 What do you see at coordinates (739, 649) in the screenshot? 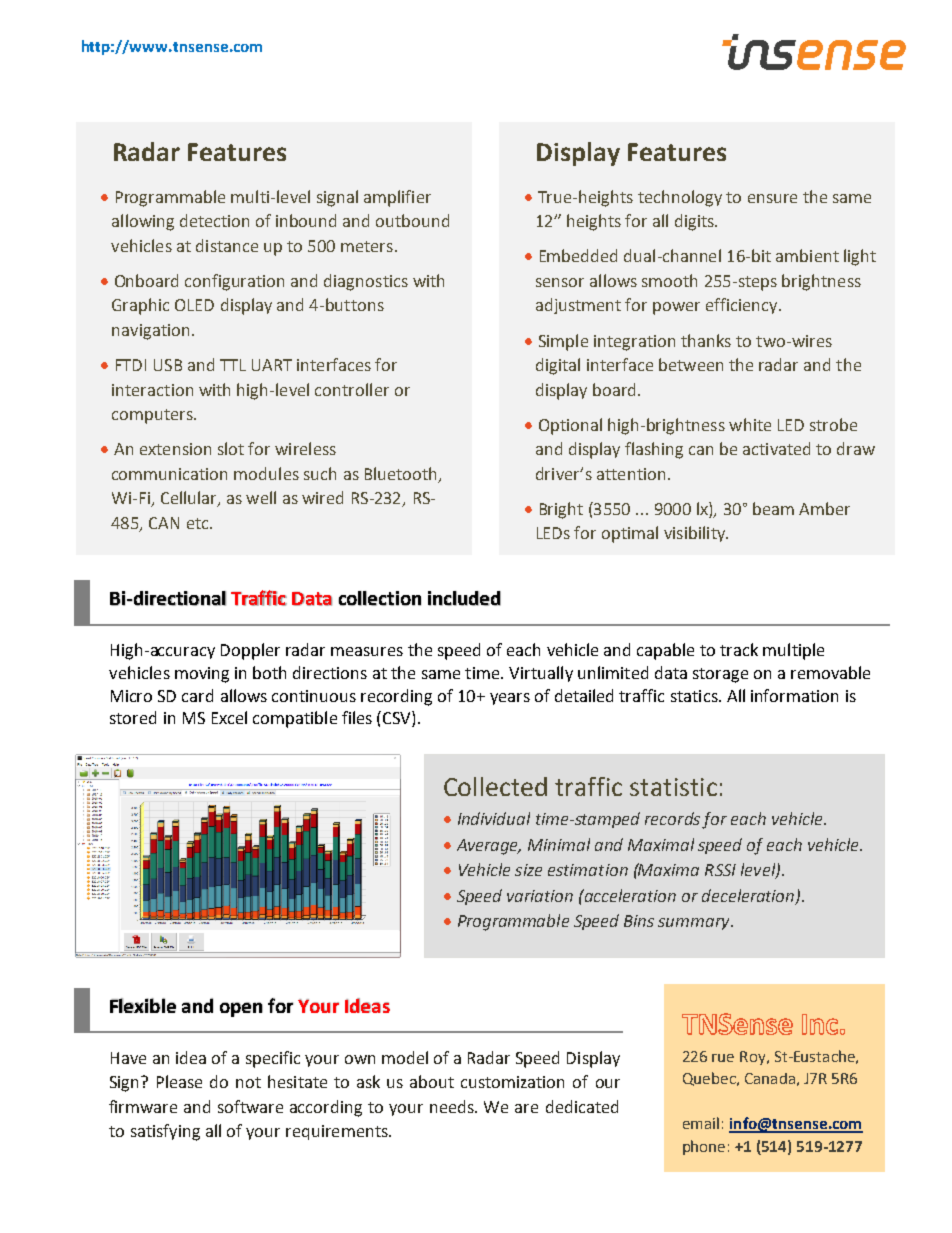
I see `track` at bounding box center [739, 649].
